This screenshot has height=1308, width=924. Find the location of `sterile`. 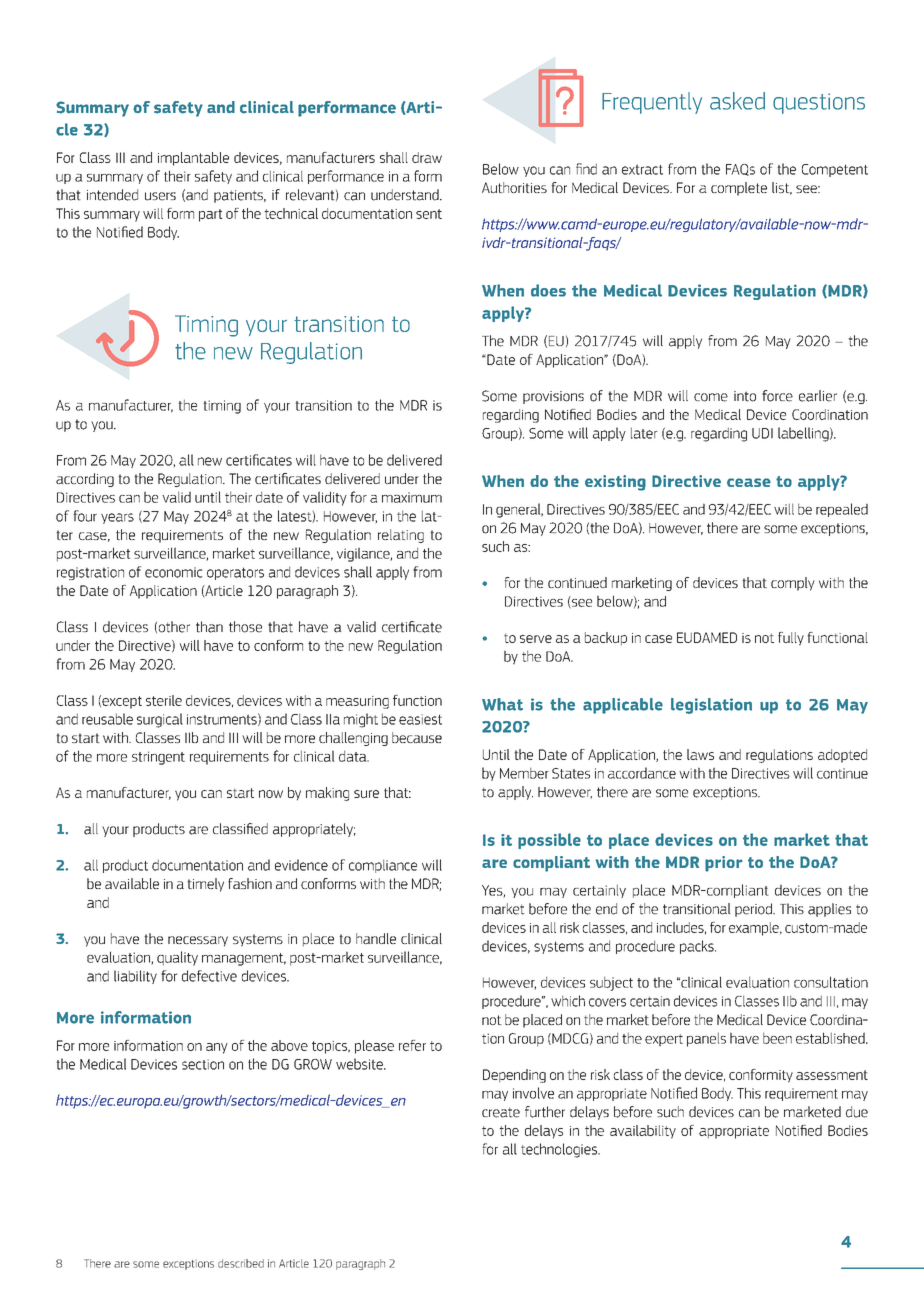

sterile is located at coordinates (164, 700).
